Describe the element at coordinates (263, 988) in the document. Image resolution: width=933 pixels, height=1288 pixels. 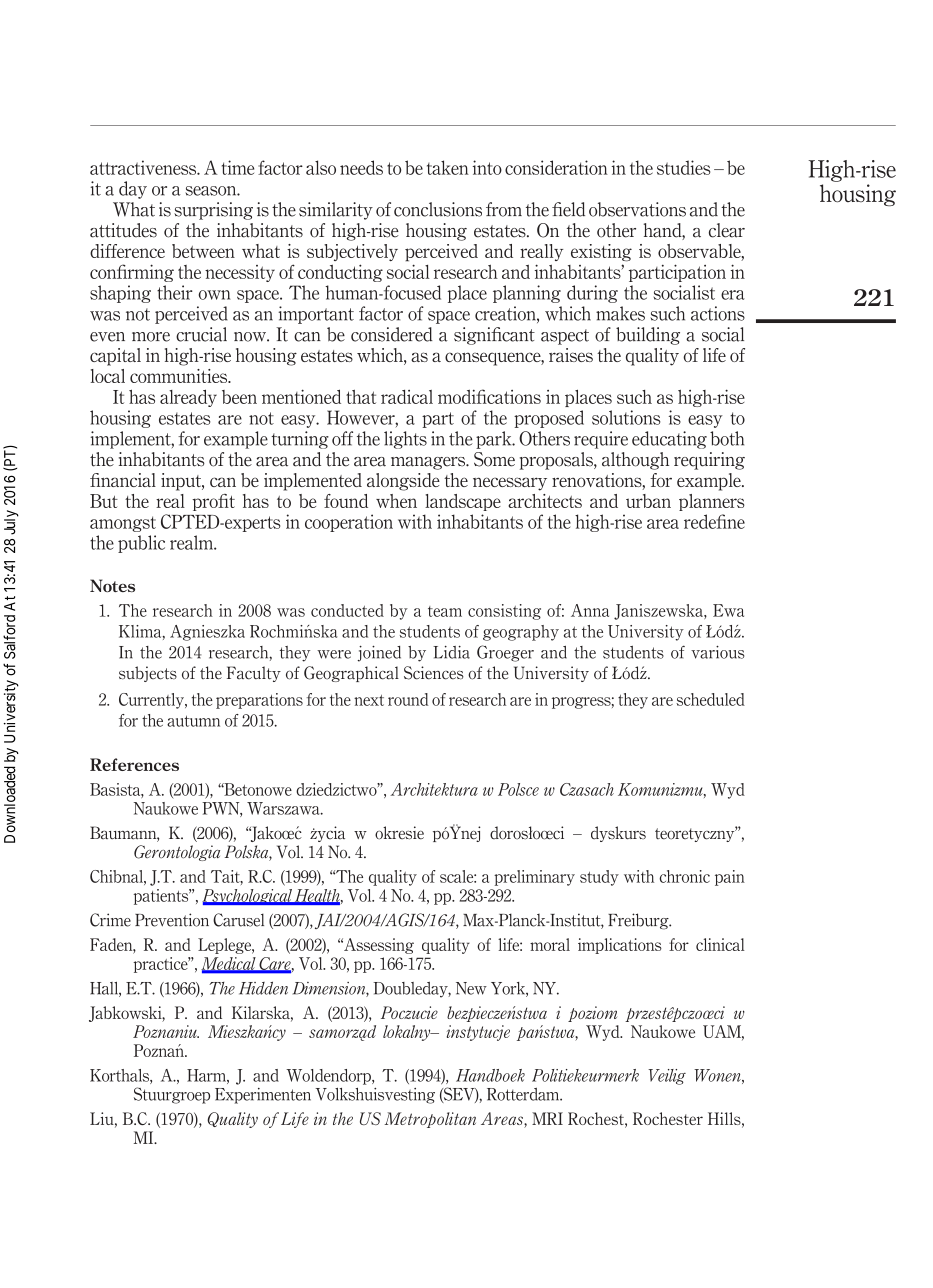
I see `Hidden` at that location.
